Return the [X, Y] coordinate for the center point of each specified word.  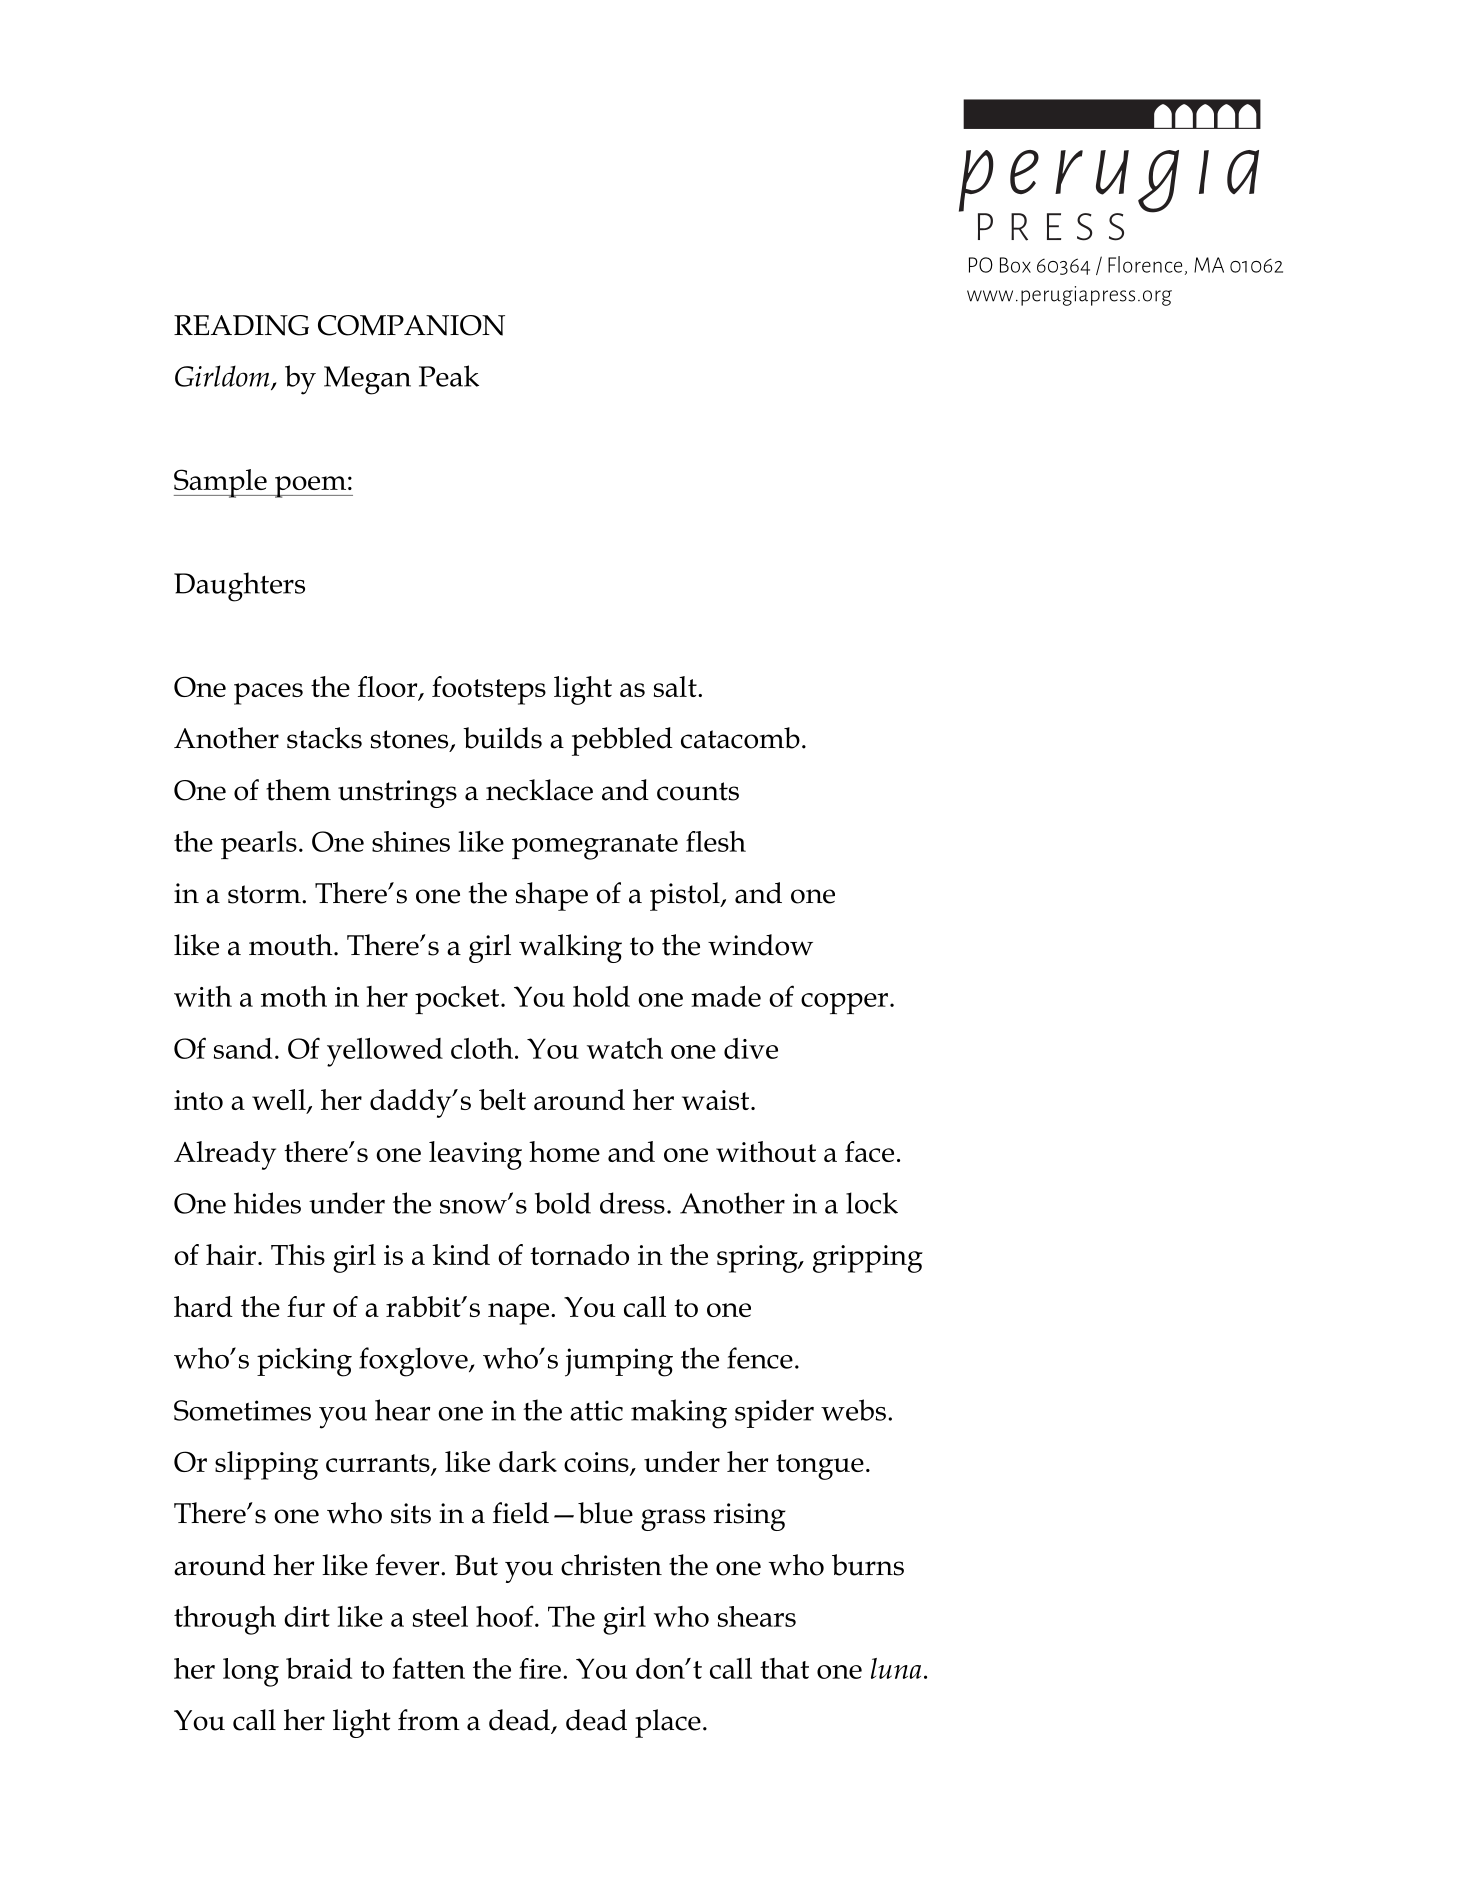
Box [1015, 265]
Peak [449, 376]
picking [304, 1362]
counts [698, 791]
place [668, 1723]
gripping [868, 1259]
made [726, 996]
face [869, 1151]
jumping [619, 1362]
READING [241, 325]
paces [268, 694]
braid [319, 1668]
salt [676, 686]
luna [896, 1668]
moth [294, 996]
